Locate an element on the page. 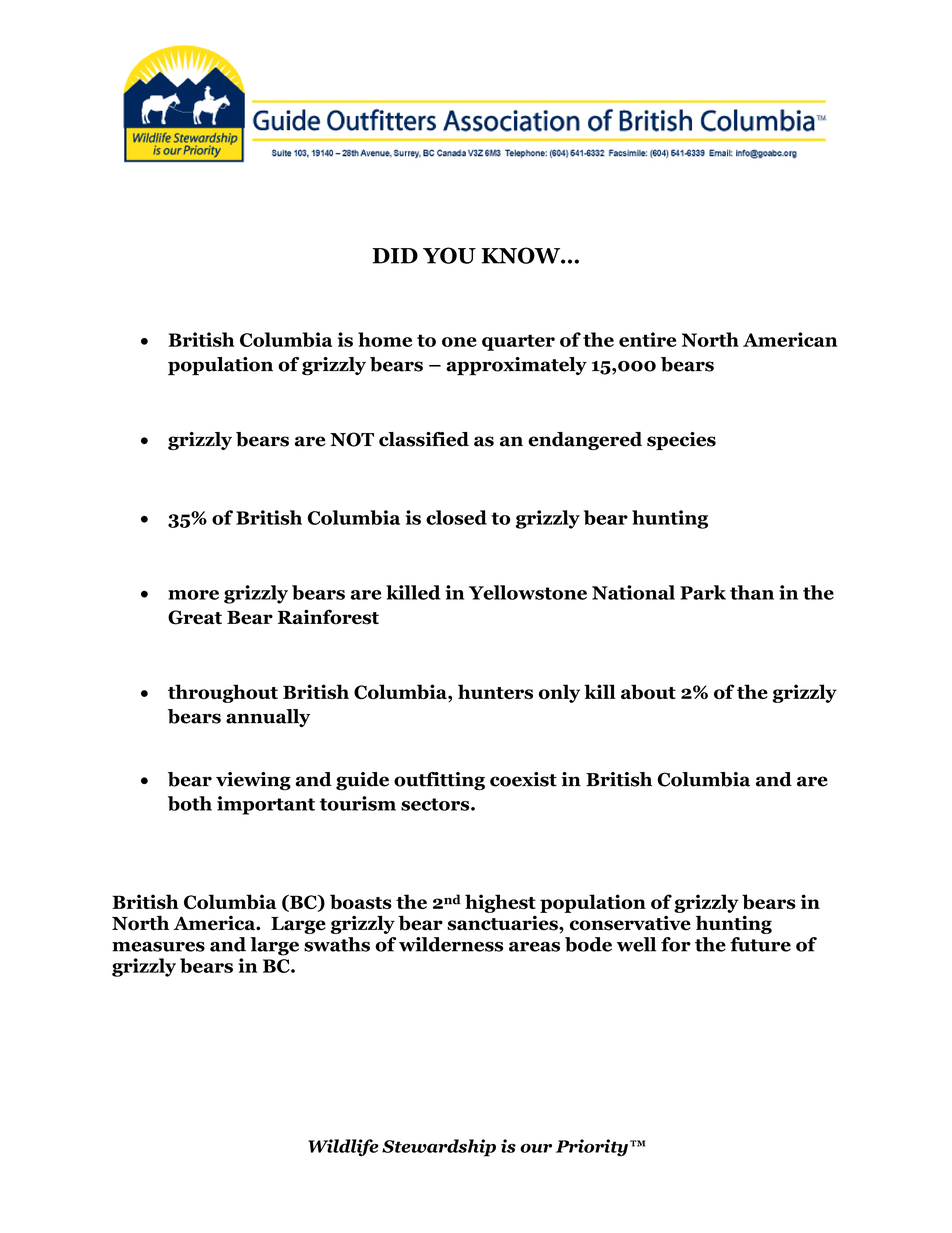  YOU is located at coordinates (449, 255).
